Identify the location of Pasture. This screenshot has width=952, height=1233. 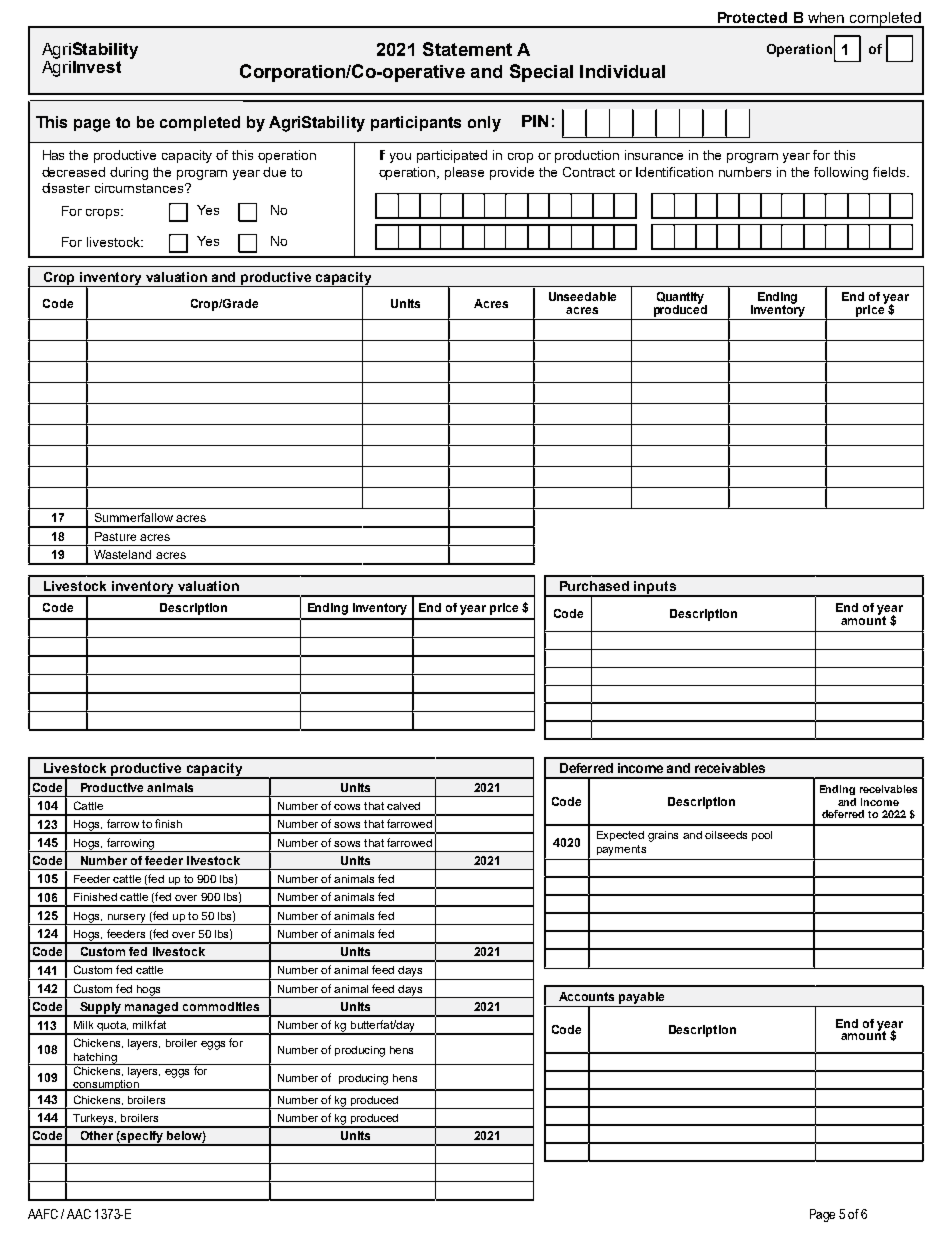
(115, 536).
